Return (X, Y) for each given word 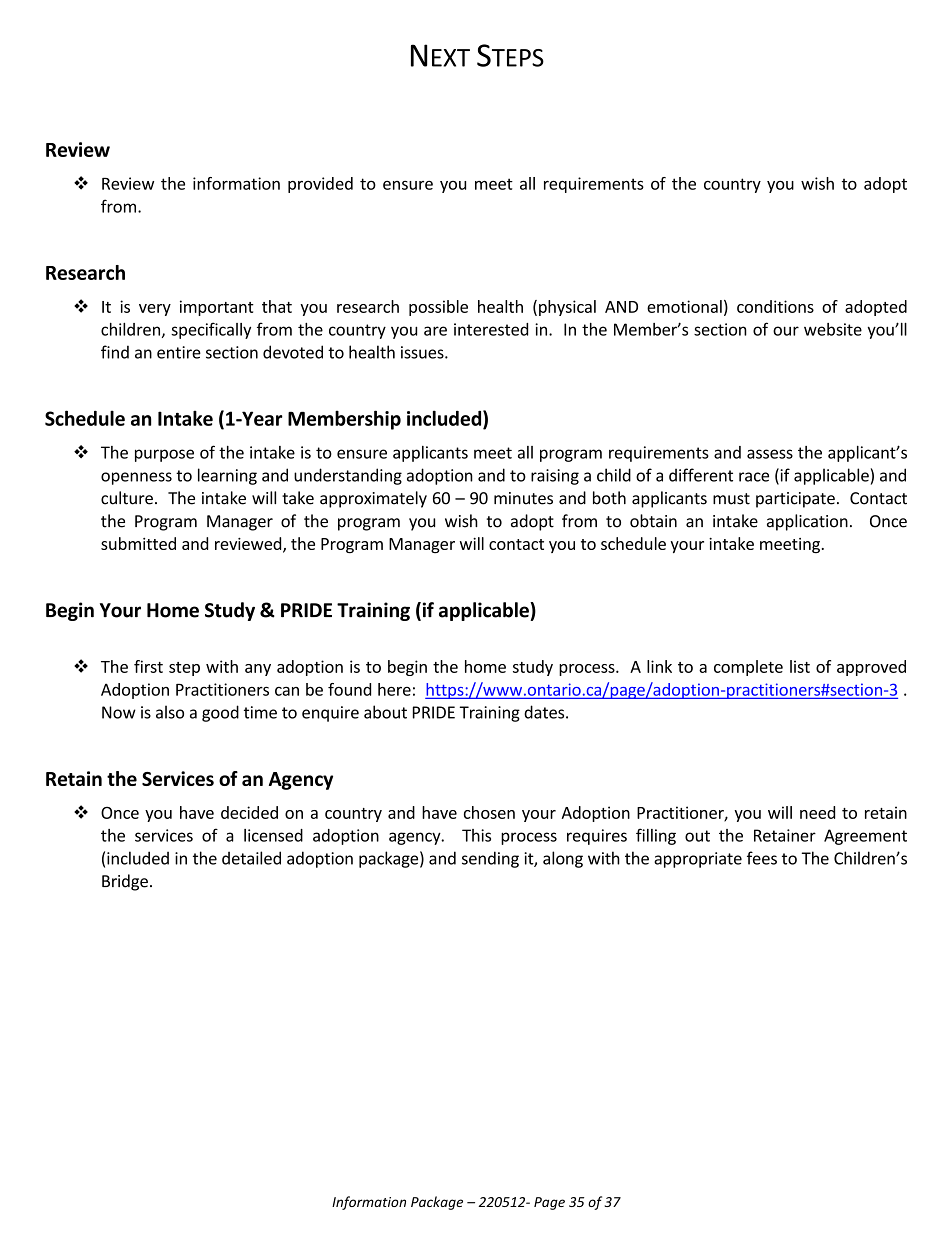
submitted (138, 543)
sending (490, 859)
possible (438, 308)
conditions (775, 306)
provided (320, 185)
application (807, 522)
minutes (523, 498)
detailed (251, 858)
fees (762, 858)
